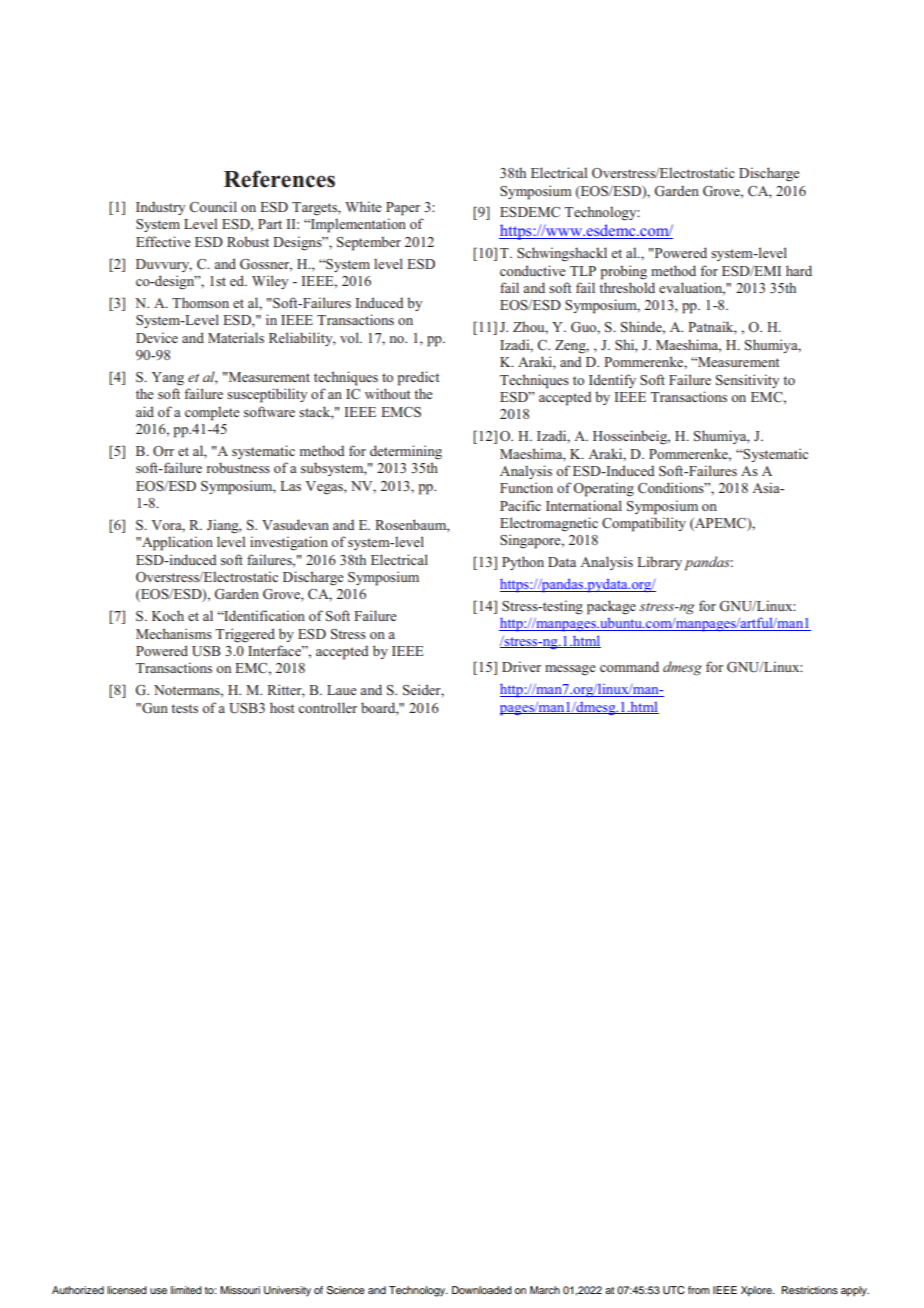 The image size is (924, 1308). I want to click on Downloaded, so click(482, 1290).
